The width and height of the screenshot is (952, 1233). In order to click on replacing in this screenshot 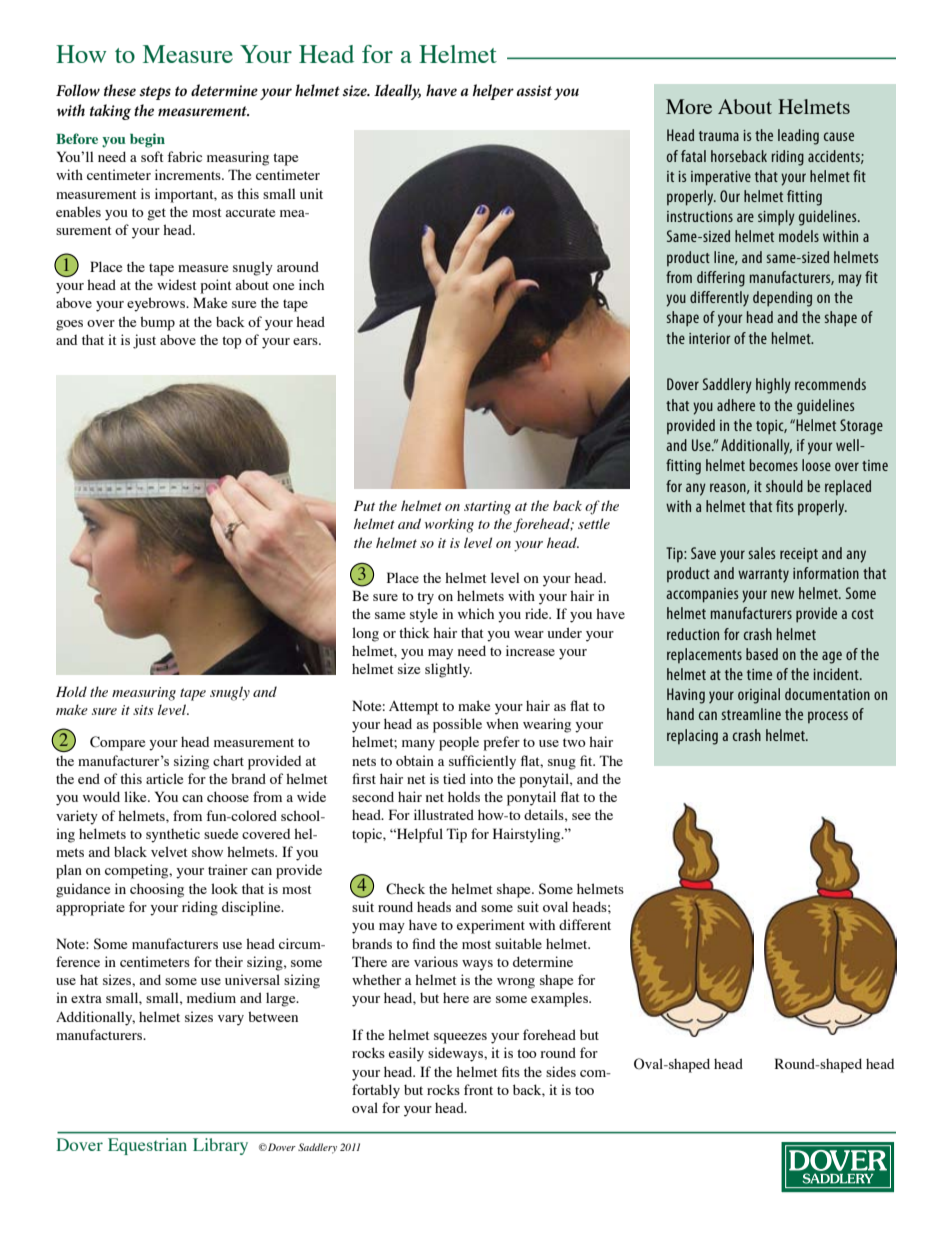, I will do `click(692, 737)`.
